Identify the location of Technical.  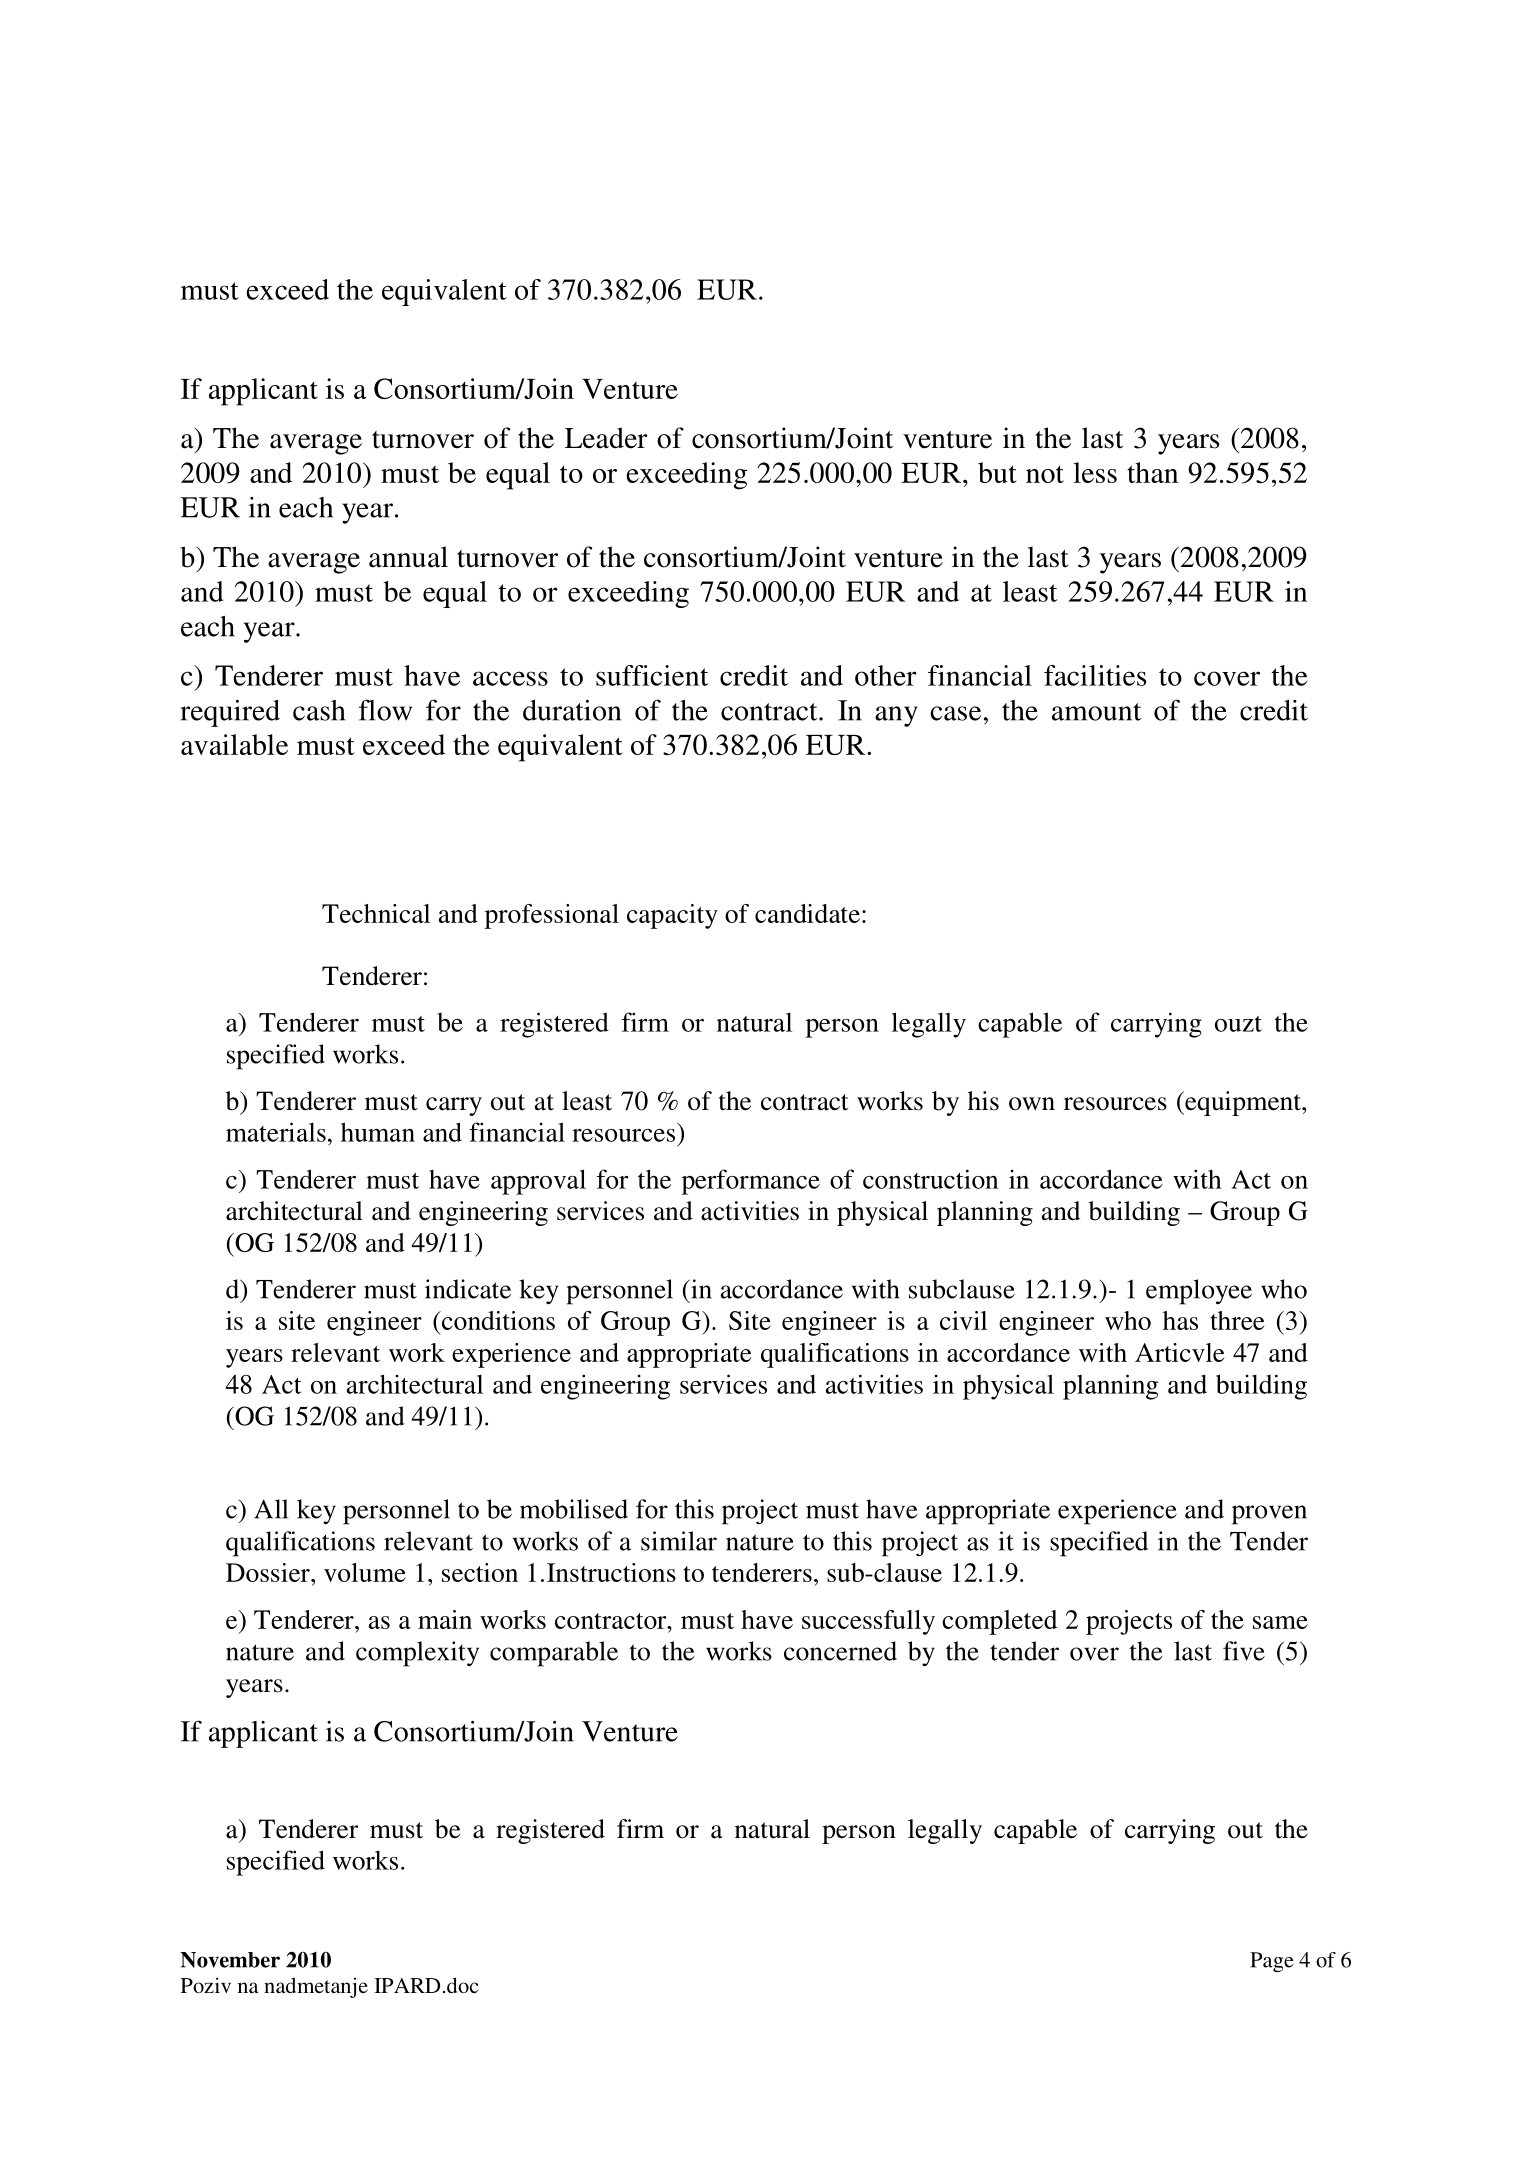
(376, 913).
